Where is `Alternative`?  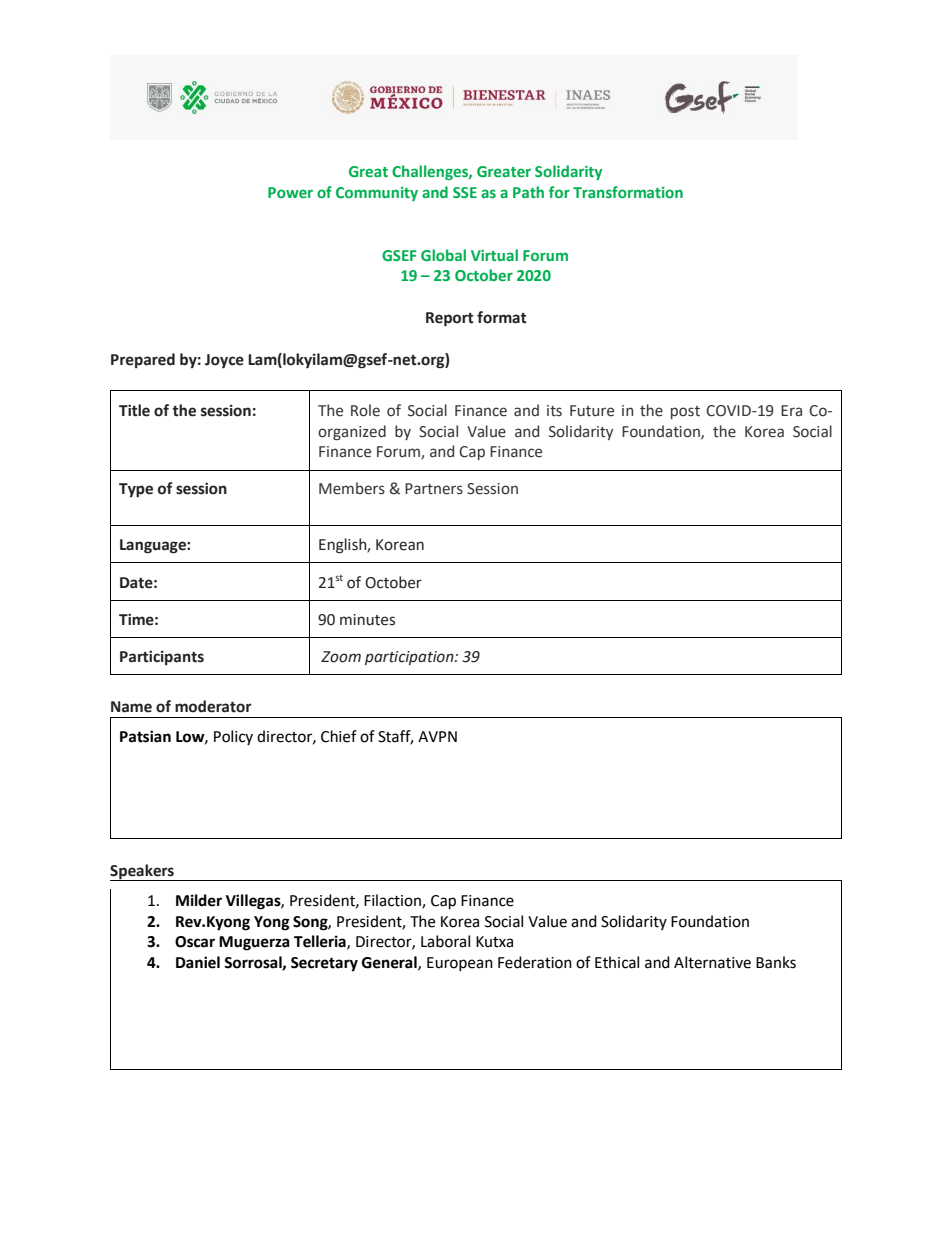
Alternative is located at coordinates (712, 962).
